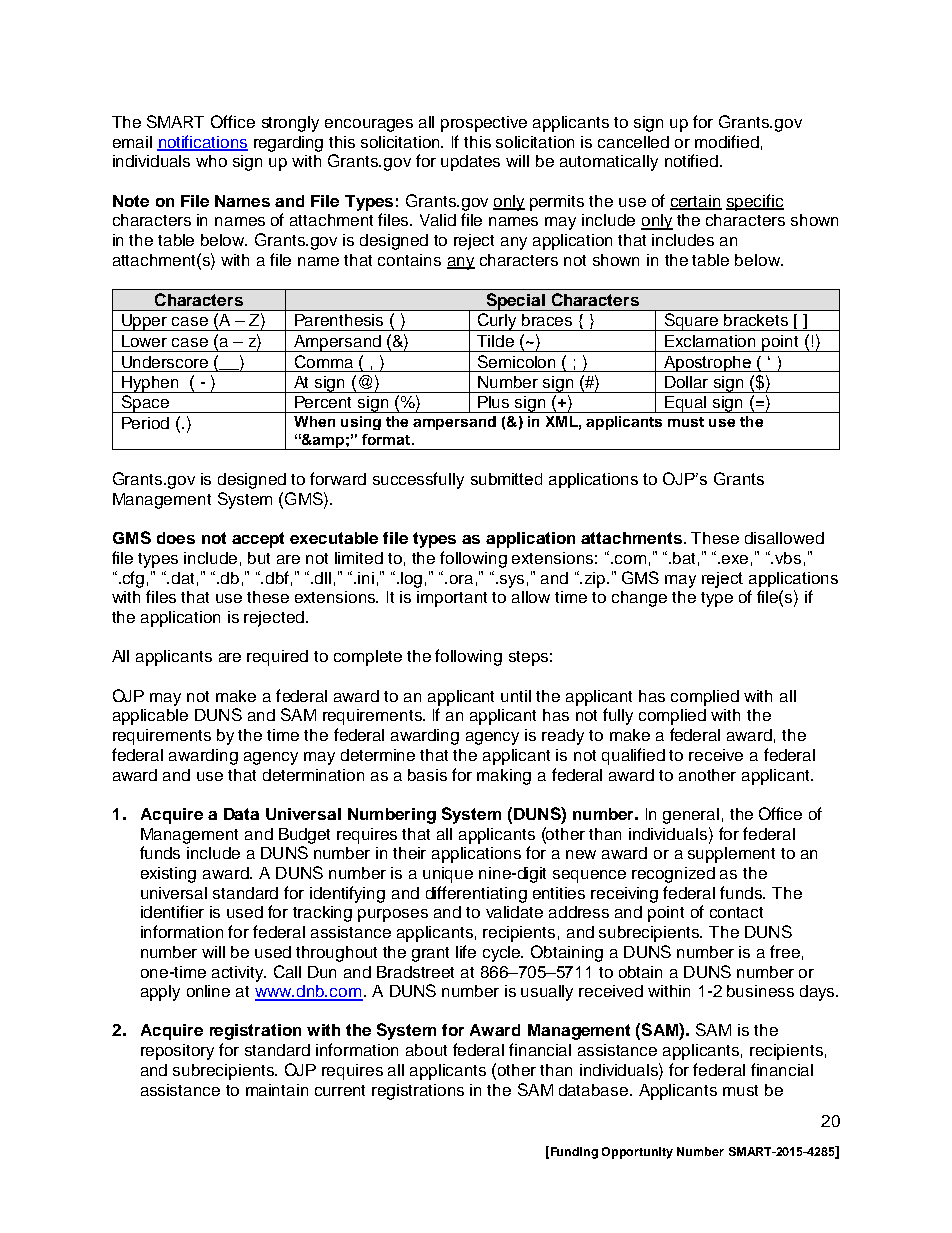 The height and width of the screenshot is (1233, 952). I want to click on Budget, so click(304, 836).
